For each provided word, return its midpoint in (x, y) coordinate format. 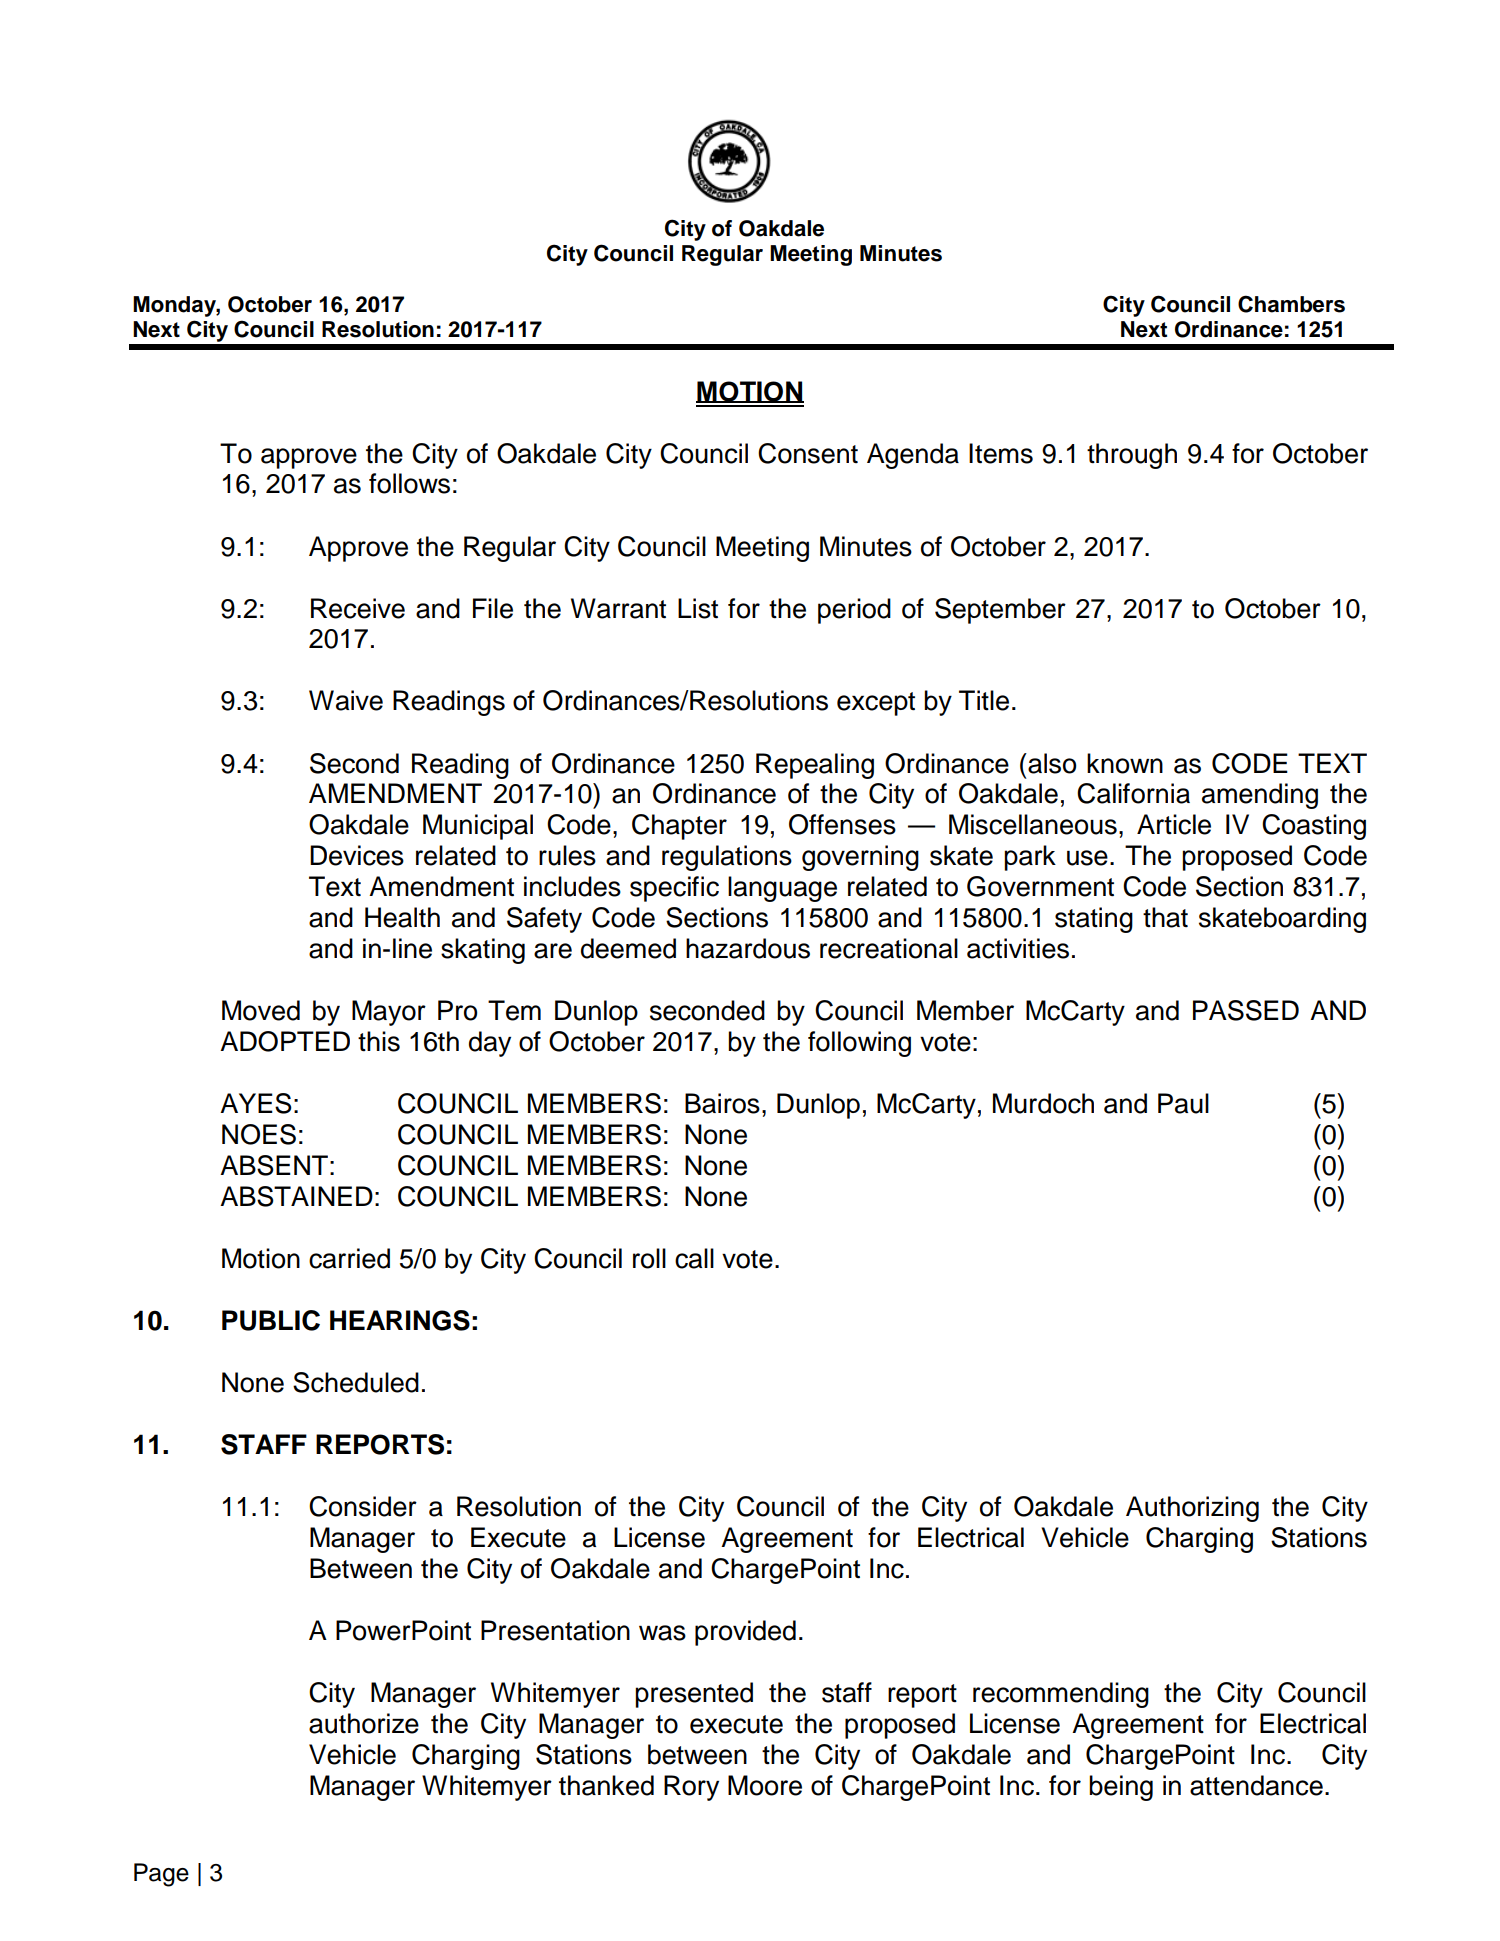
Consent (808, 453)
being (1121, 1788)
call (694, 1258)
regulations (727, 858)
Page (161, 1875)
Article (1174, 824)
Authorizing (1192, 1509)
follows (409, 483)
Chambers (1291, 304)
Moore (765, 1785)
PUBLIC (271, 1320)
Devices (357, 855)
